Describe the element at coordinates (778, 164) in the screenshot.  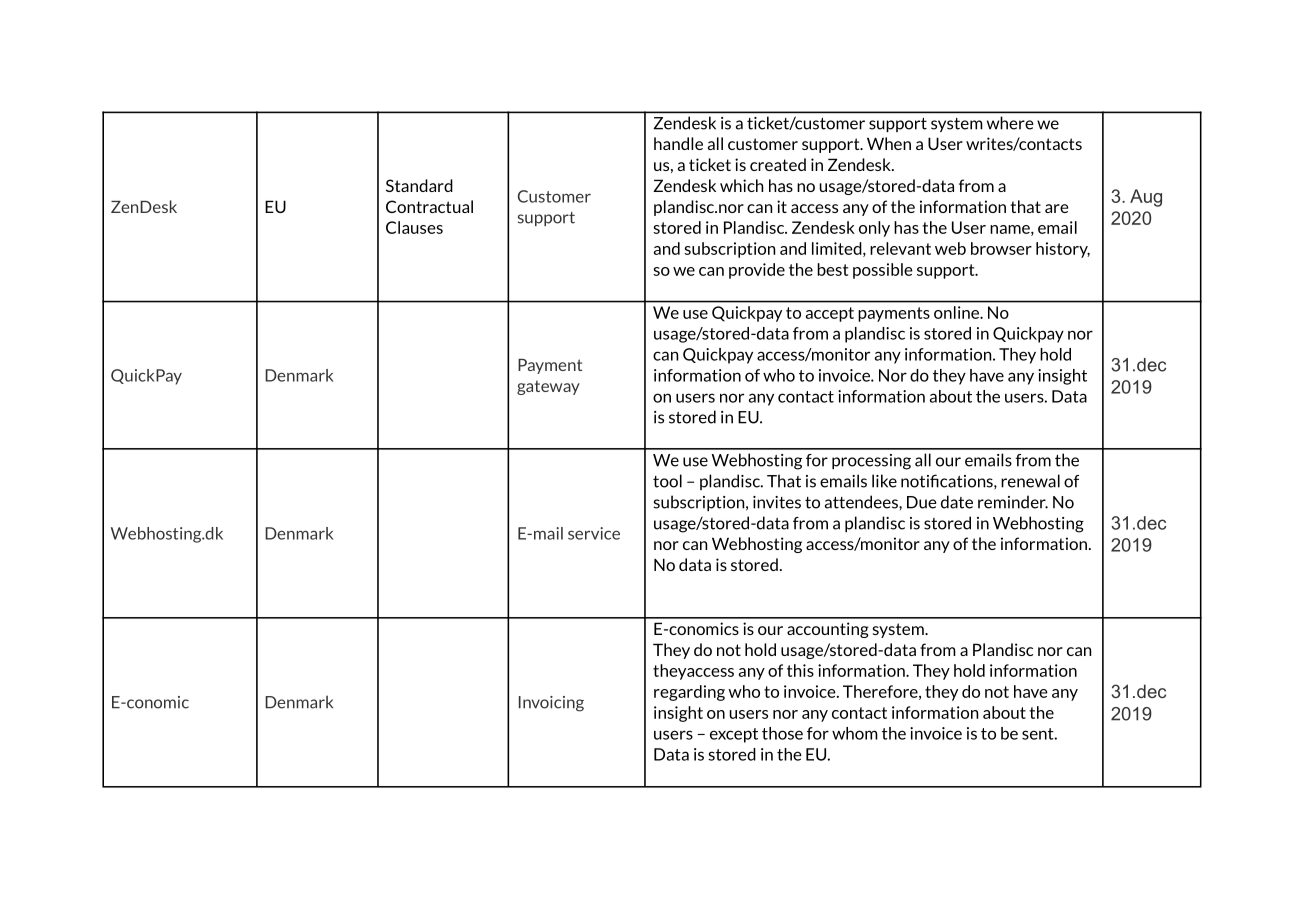
I see `created` at that location.
